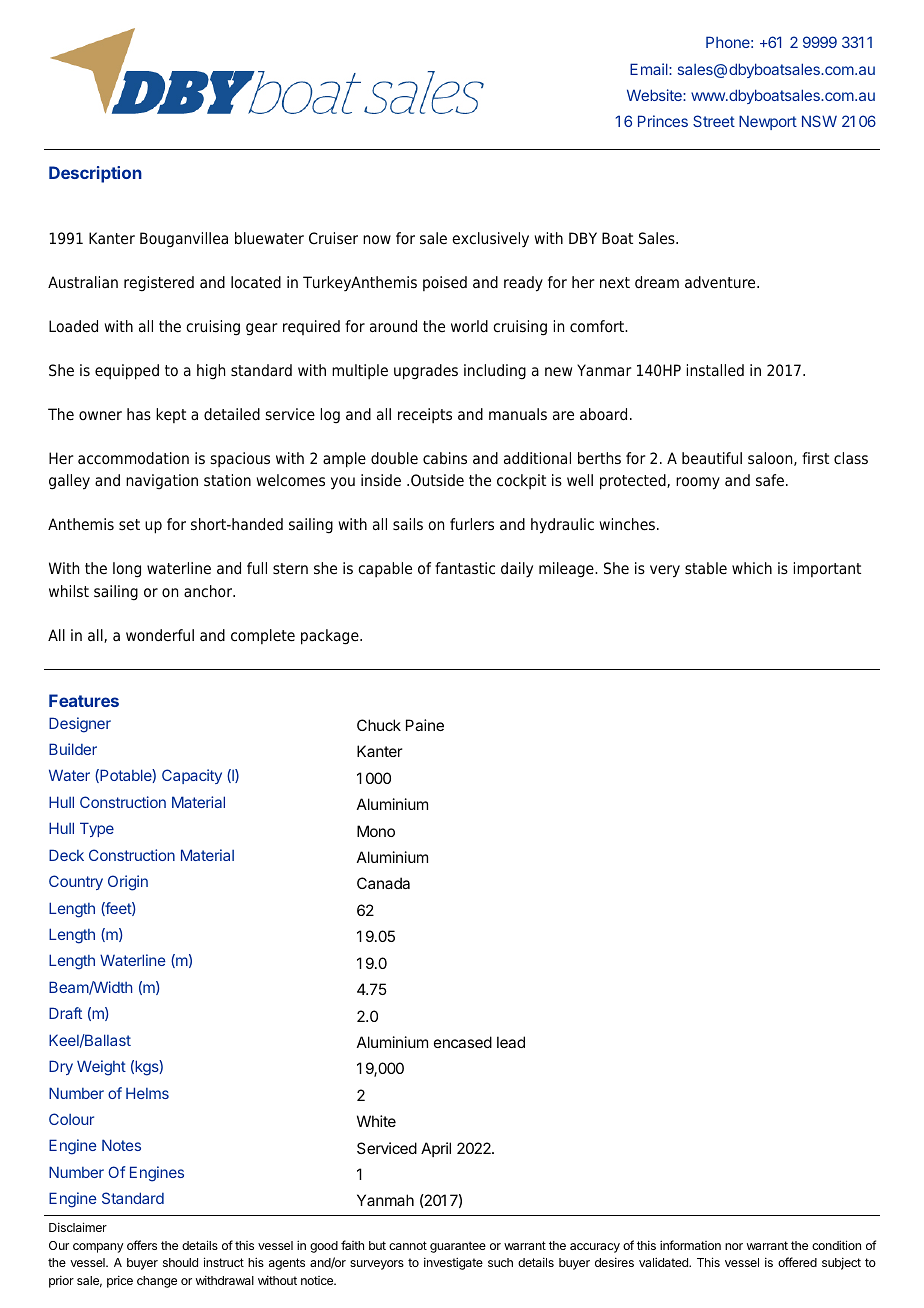  I want to click on Description, so click(95, 174).
